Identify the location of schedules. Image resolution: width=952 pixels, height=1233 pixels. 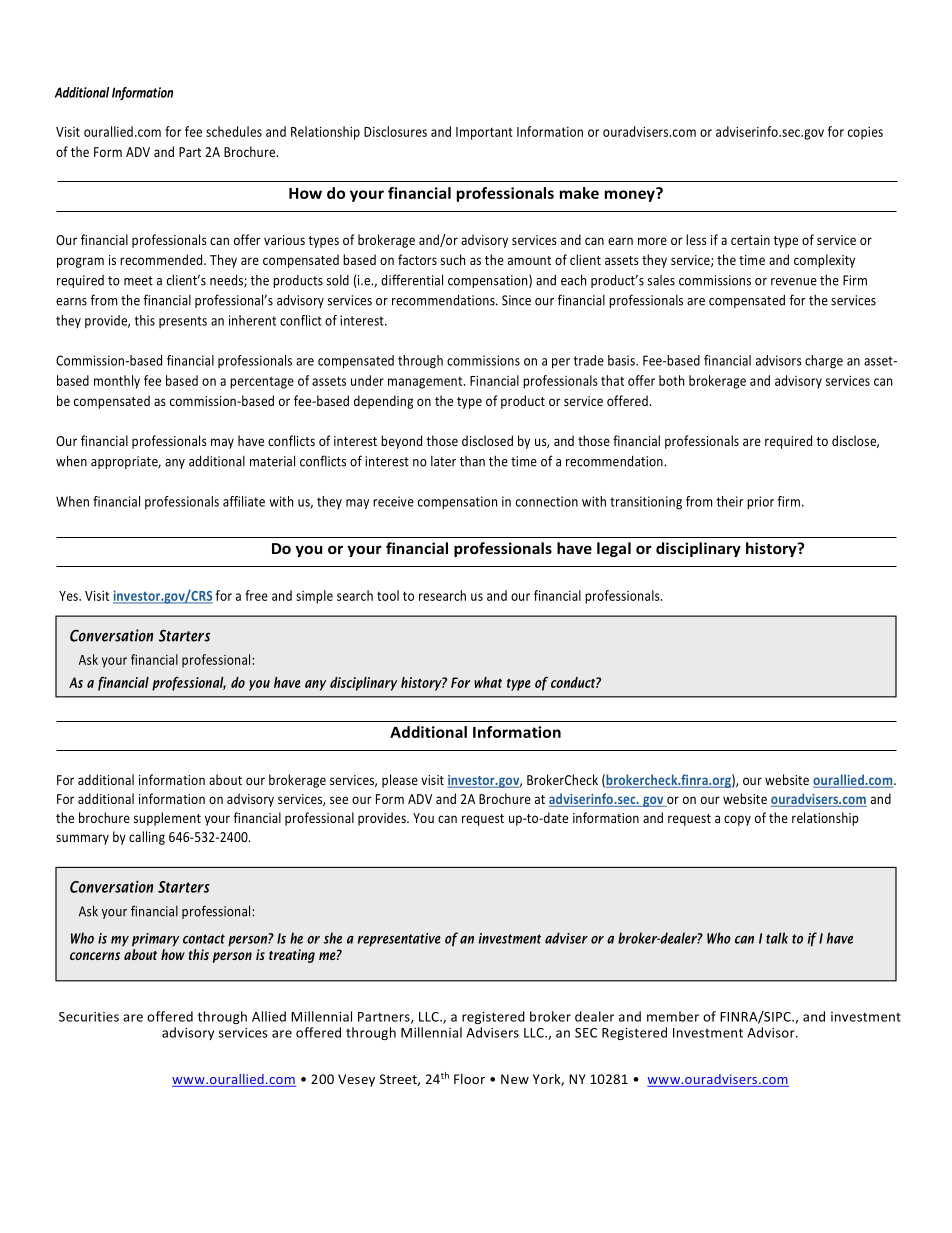
(234, 131).
